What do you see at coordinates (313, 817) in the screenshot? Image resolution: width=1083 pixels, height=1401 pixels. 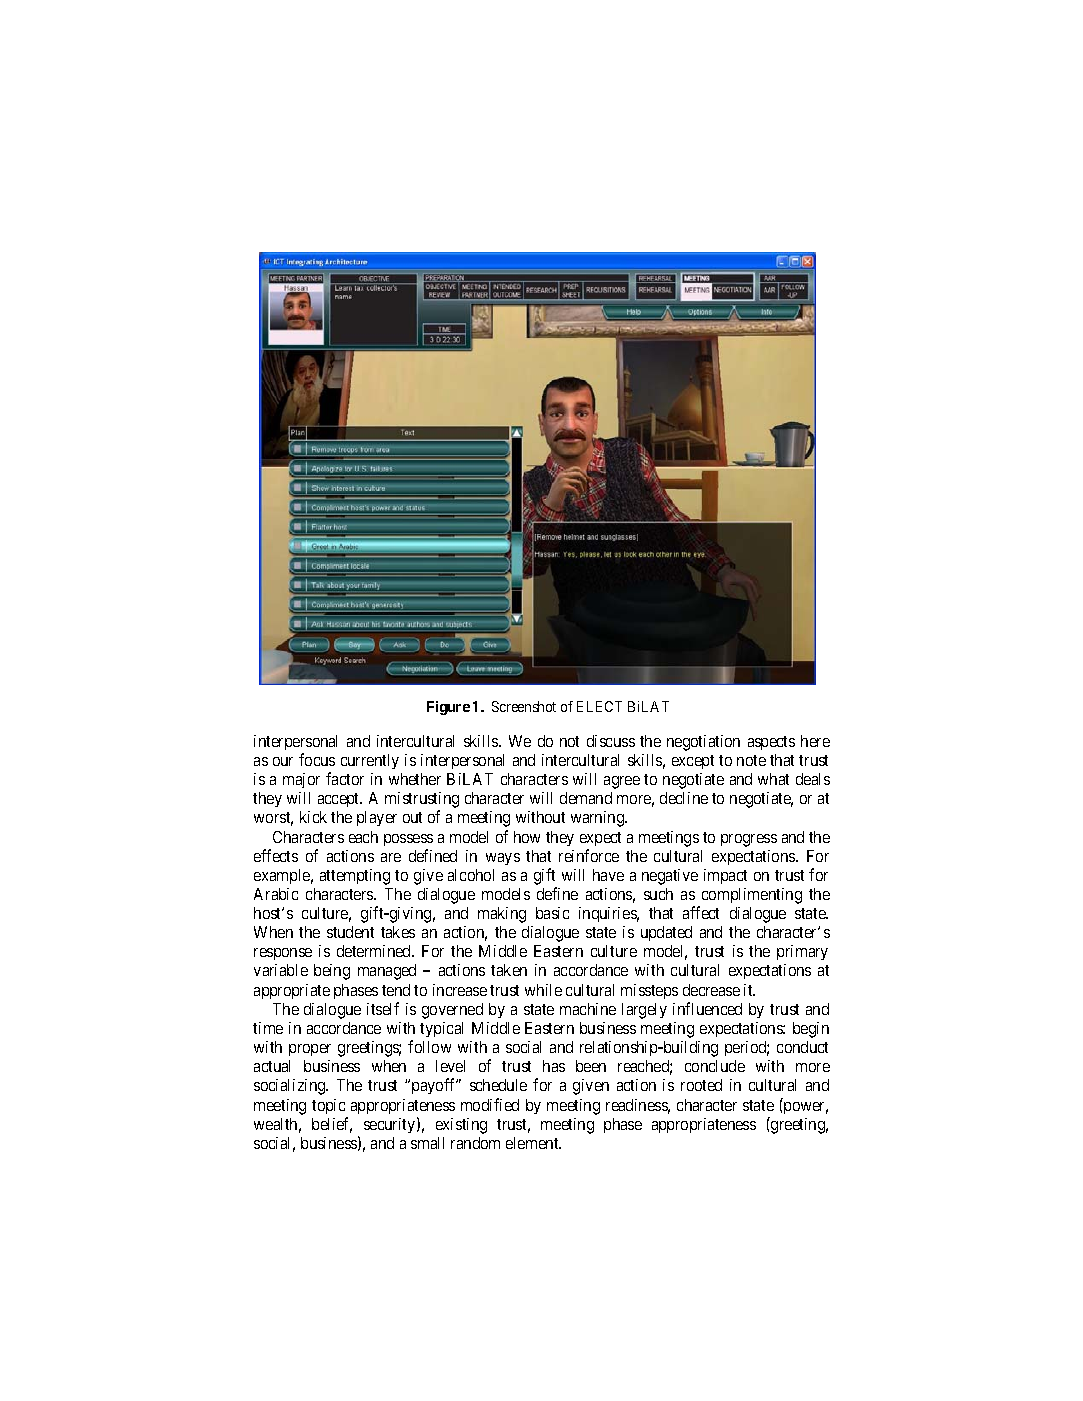 I see `kick` at bounding box center [313, 817].
